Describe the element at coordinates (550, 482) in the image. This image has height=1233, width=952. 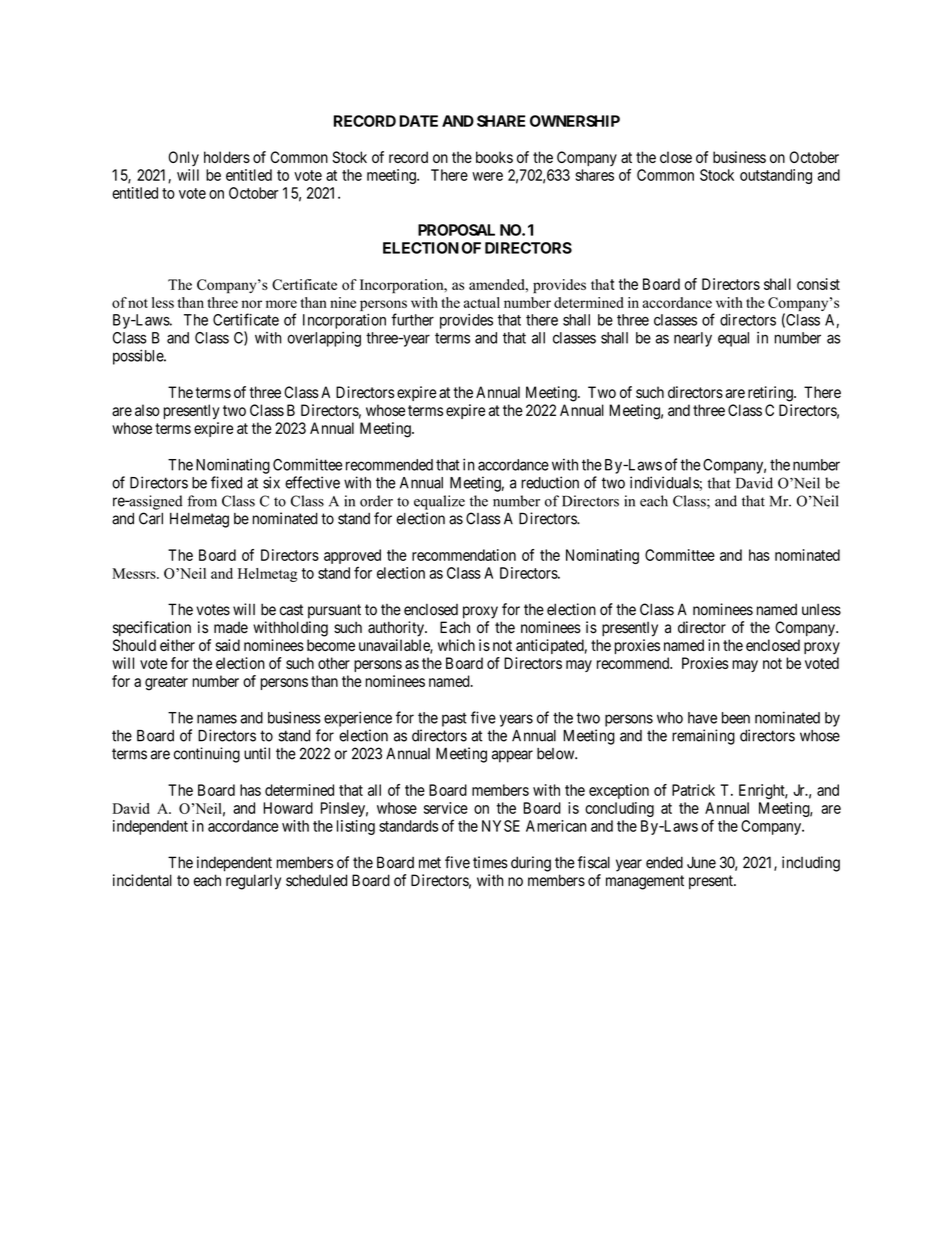
I see `reduction` at that location.
